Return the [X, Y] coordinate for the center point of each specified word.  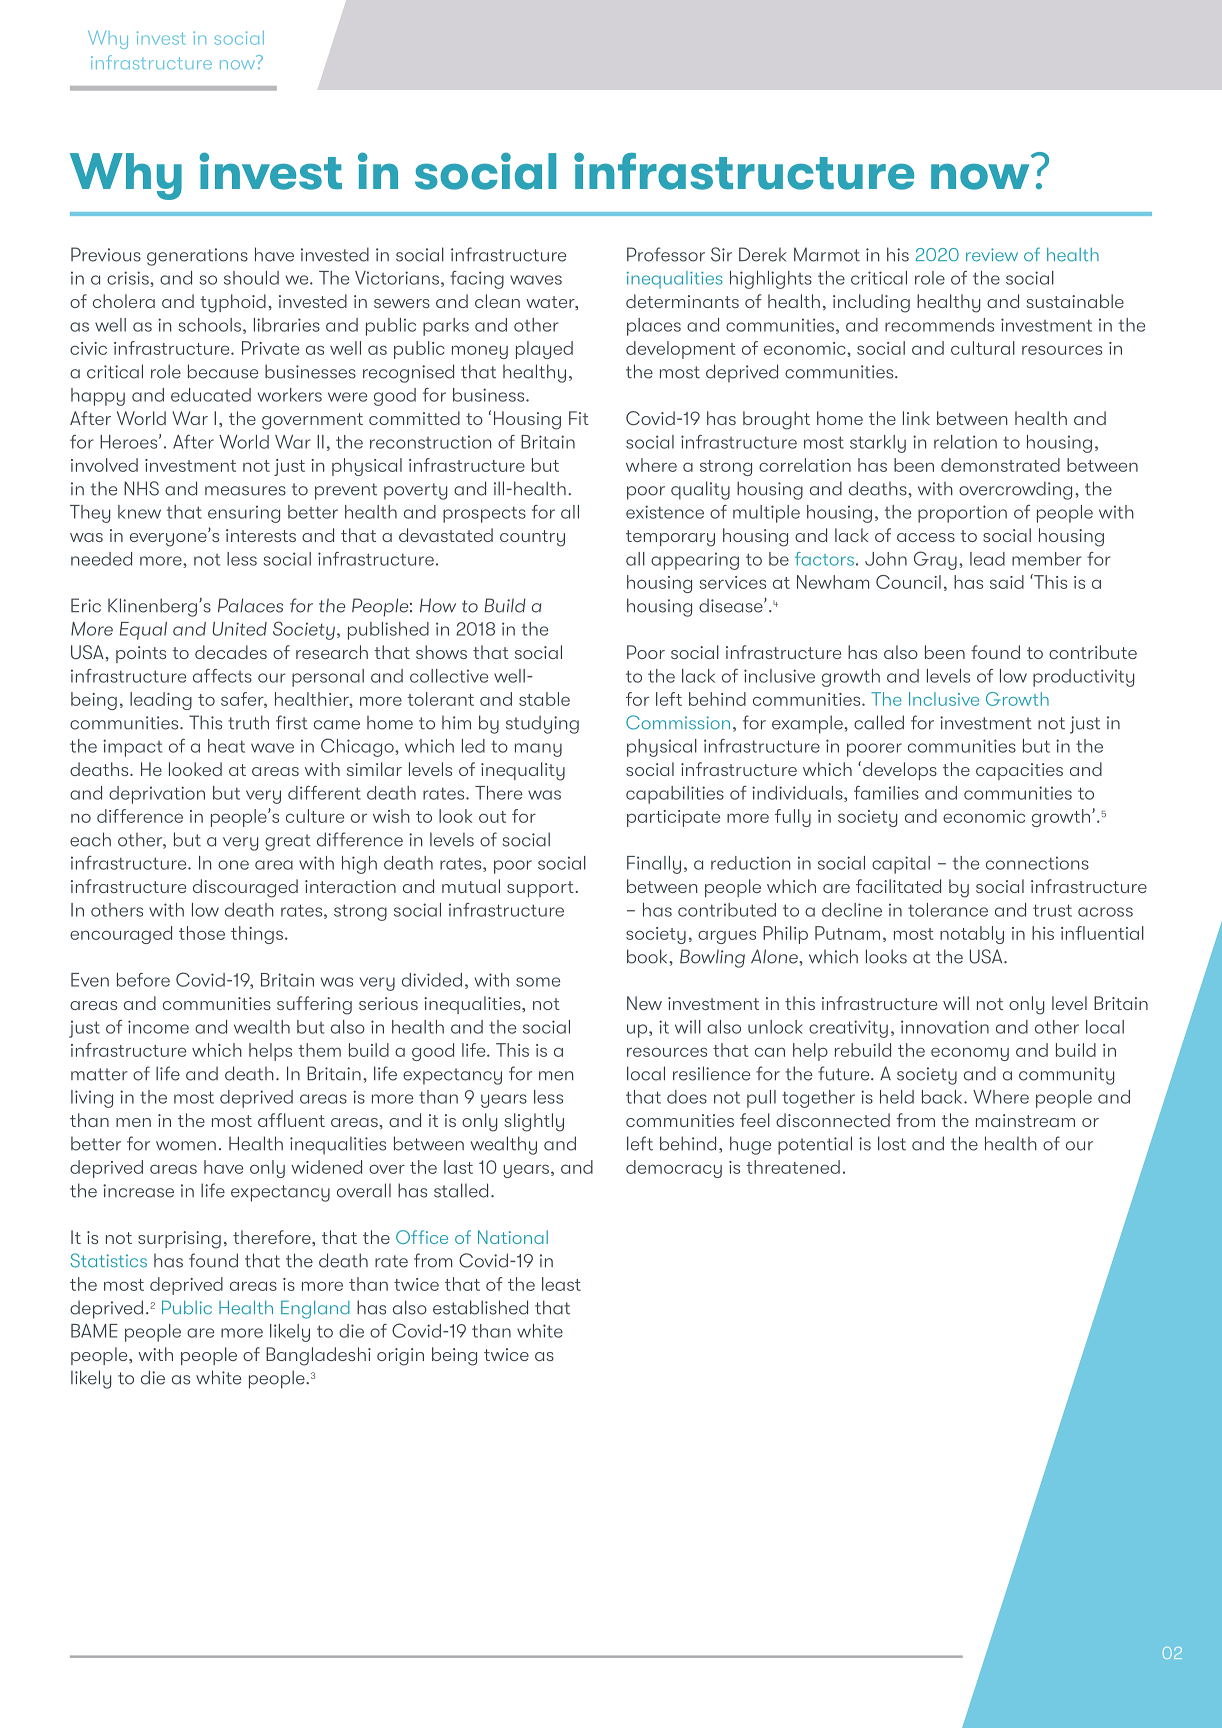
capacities [1019, 771]
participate [673, 818]
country [532, 538]
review [992, 255]
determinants [682, 301]
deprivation [157, 795]
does [687, 1097]
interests [261, 535]
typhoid [233, 303]
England [315, 1309]
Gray [935, 560]
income [158, 1027]
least [561, 1284]
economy [970, 1054]
